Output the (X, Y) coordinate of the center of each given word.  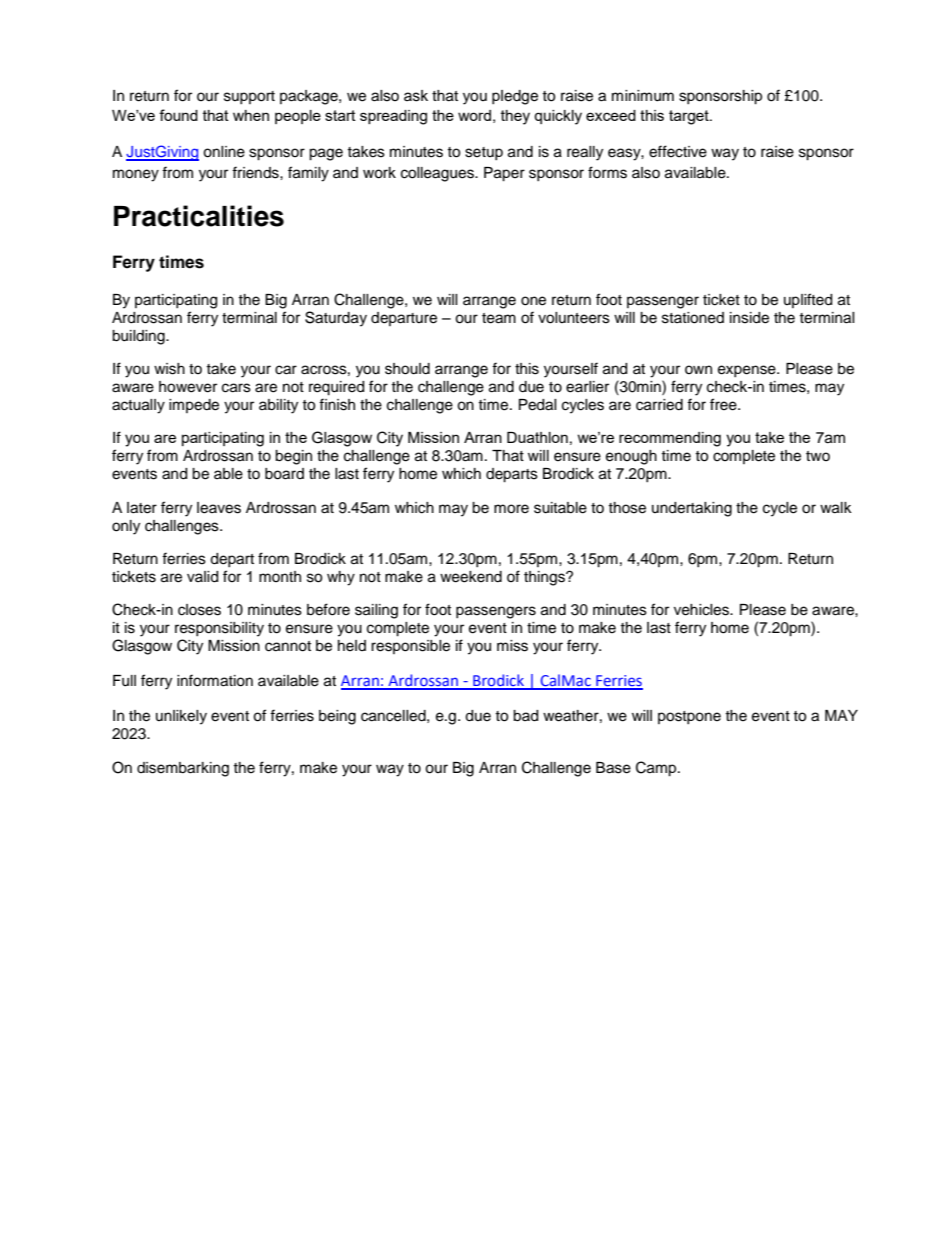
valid (202, 577)
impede (194, 406)
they (515, 117)
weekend (471, 577)
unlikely (181, 717)
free (724, 404)
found (178, 115)
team (499, 318)
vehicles (703, 610)
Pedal (538, 405)
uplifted (808, 300)
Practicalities (199, 216)
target (690, 117)
